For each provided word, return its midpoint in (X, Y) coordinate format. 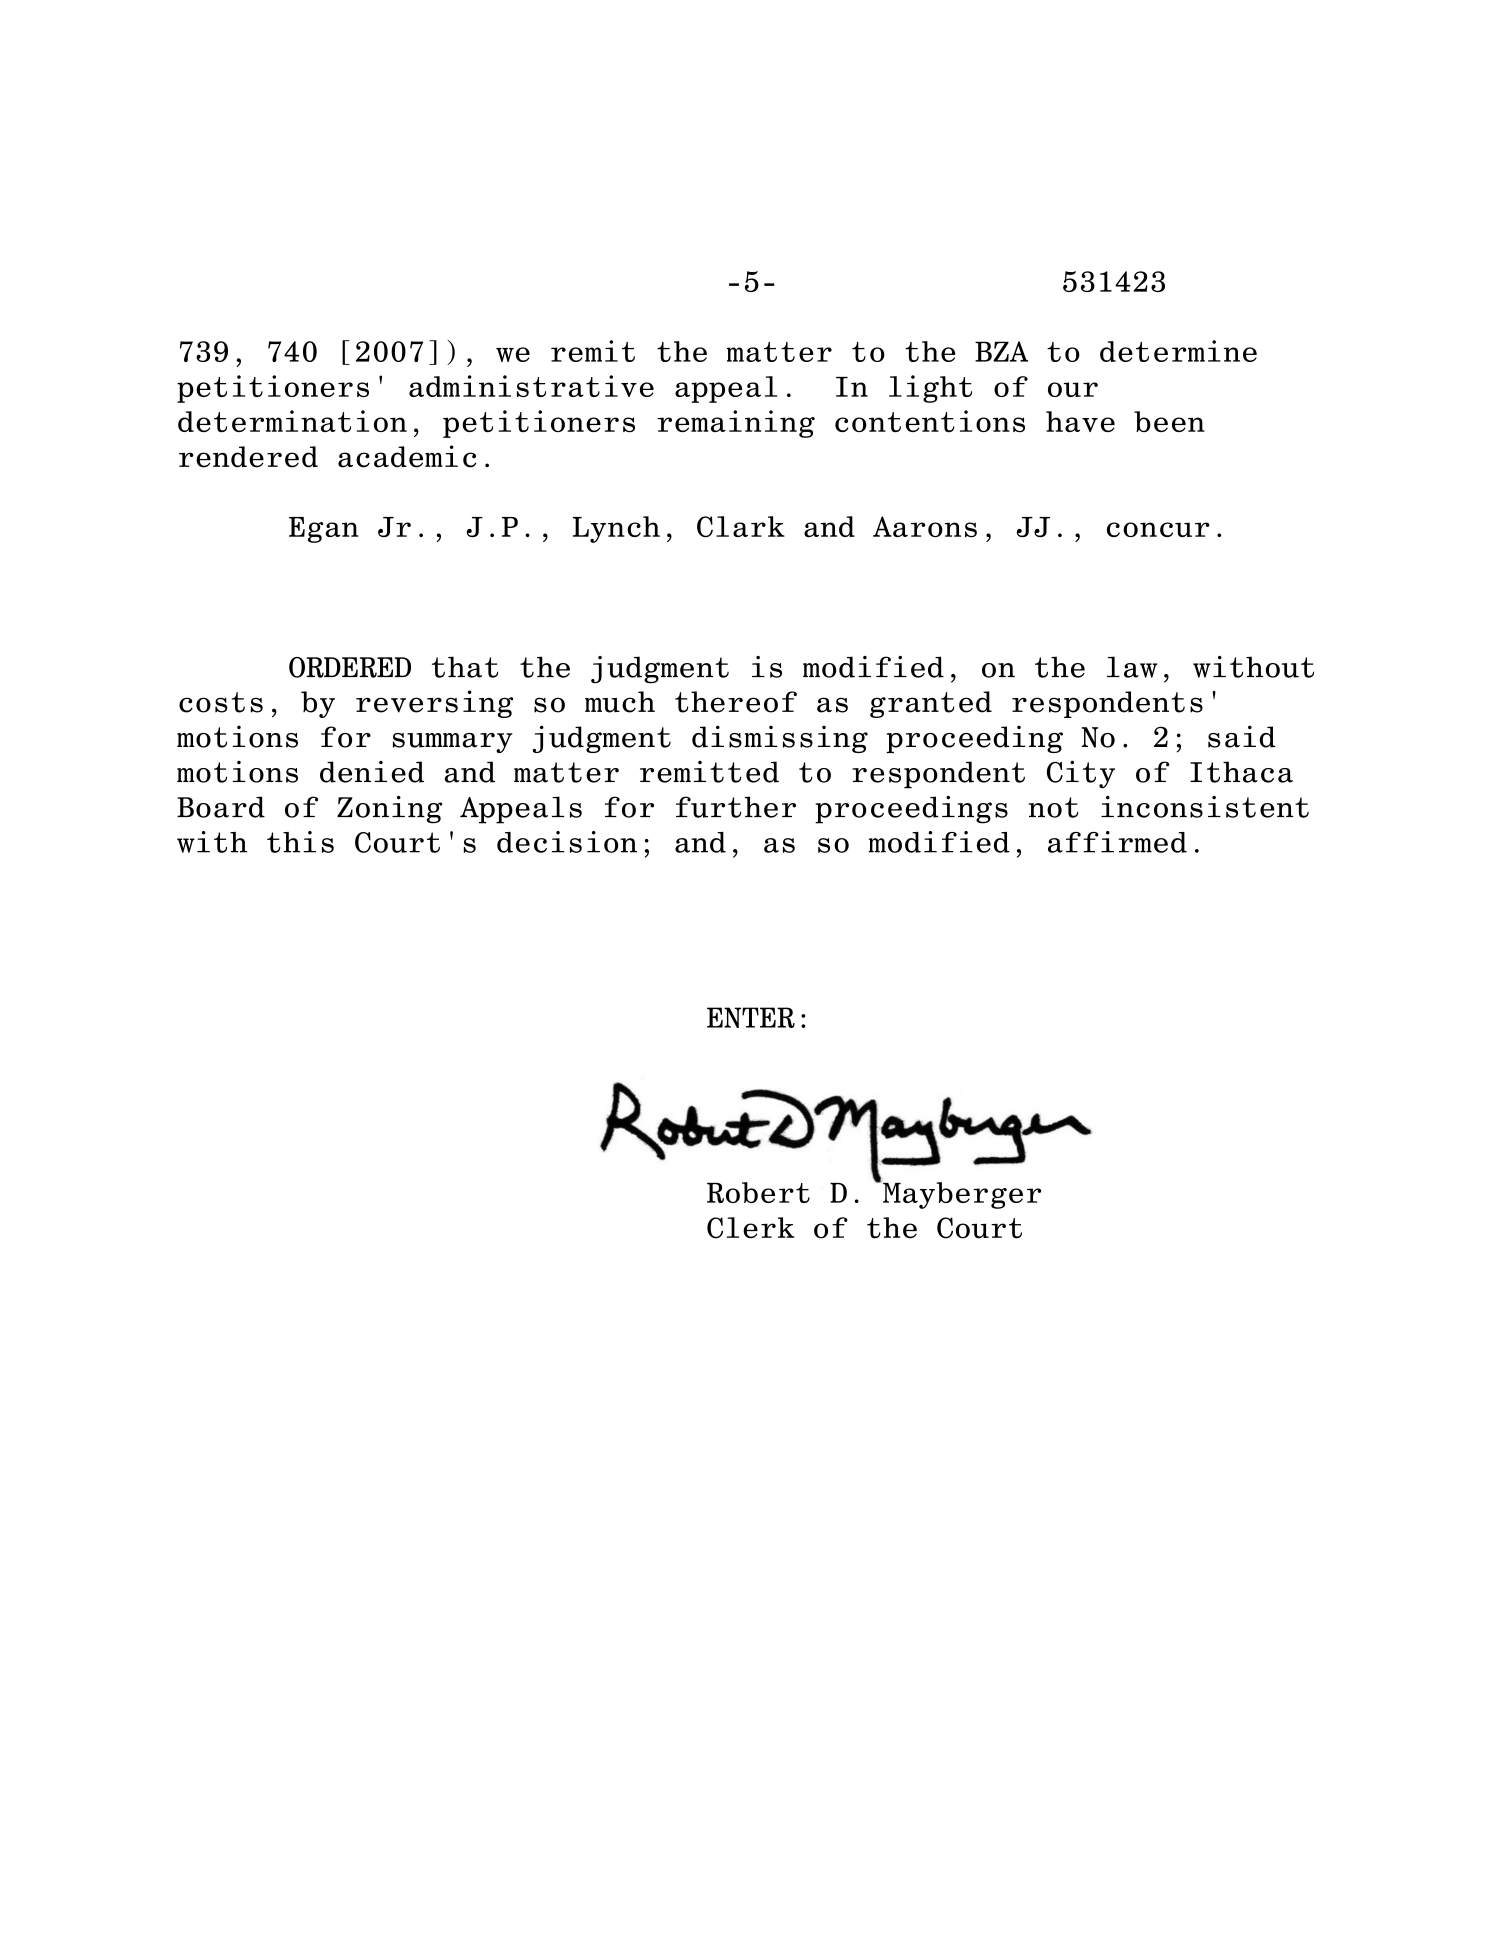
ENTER (751, 1017)
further (736, 807)
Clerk (751, 1228)
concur (1158, 529)
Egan (324, 530)
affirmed (1117, 842)
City (1081, 774)
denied (372, 772)
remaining (736, 424)
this (300, 842)
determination (292, 421)
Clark (741, 527)
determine (1178, 351)
